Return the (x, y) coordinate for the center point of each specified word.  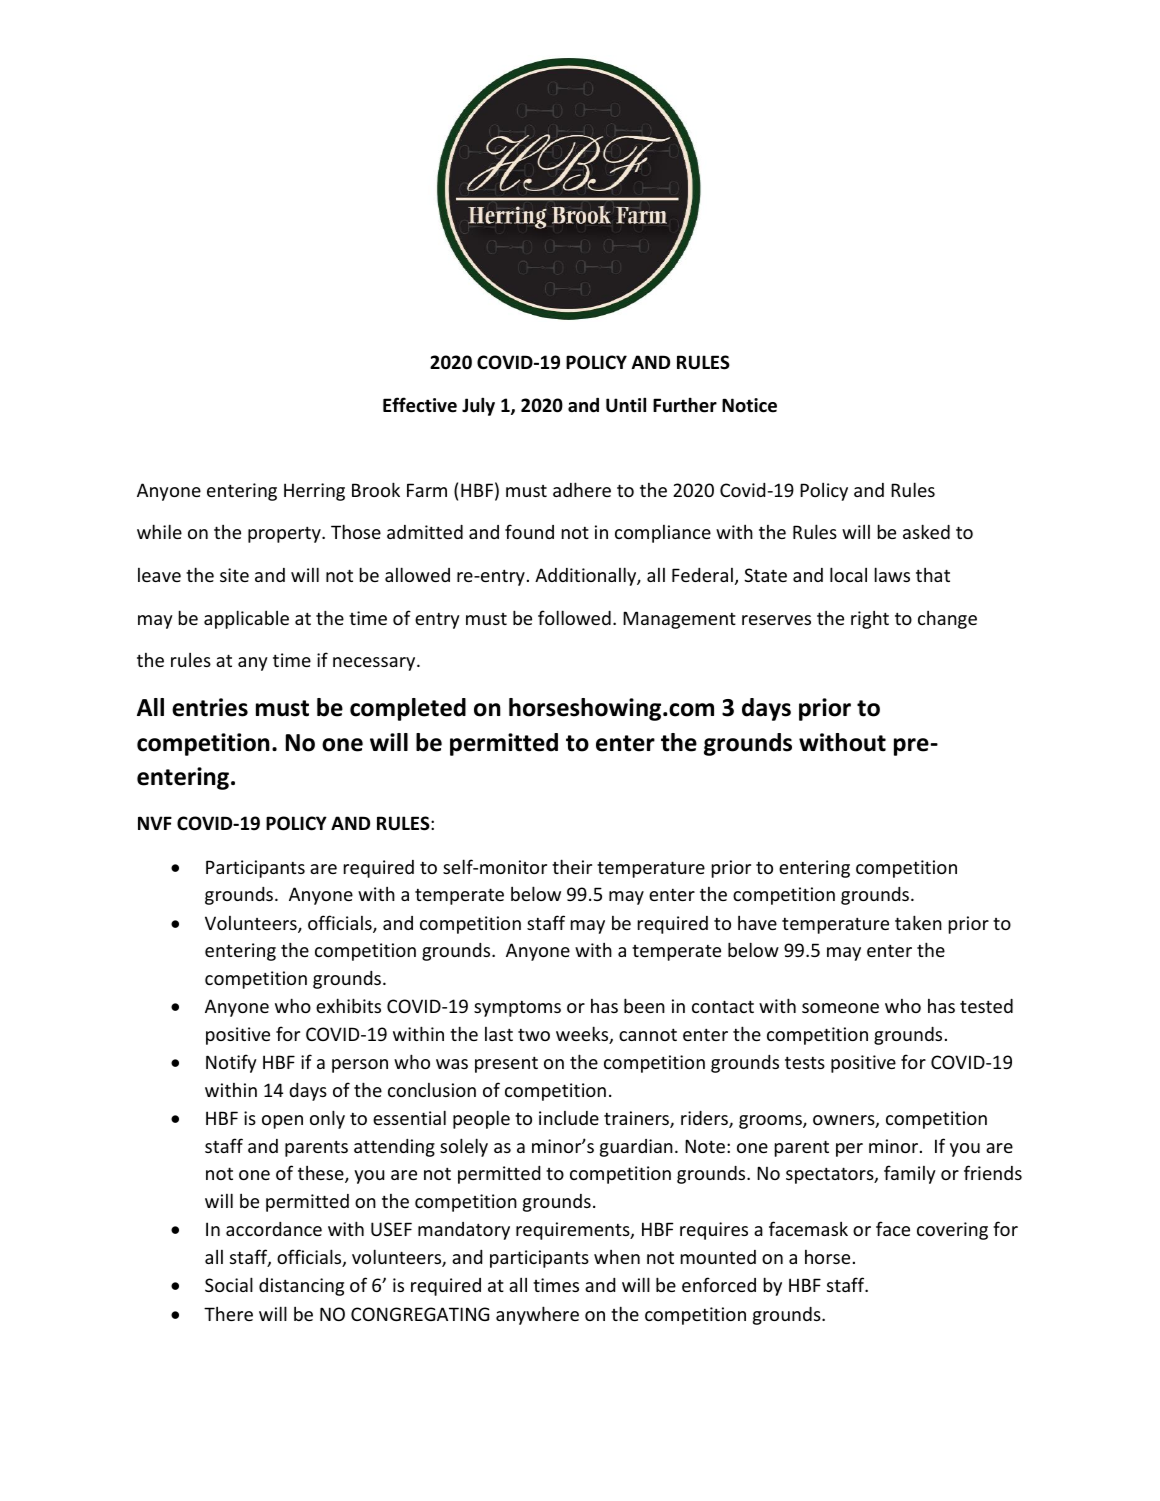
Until (626, 405)
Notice (749, 405)
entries (210, 707)
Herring (314, 492)
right (870, 620)
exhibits (348, 1005)
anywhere (537, 1315)
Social (229, 1284)
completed (408, 709)
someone (840, 1008)
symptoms (517, 1008)
